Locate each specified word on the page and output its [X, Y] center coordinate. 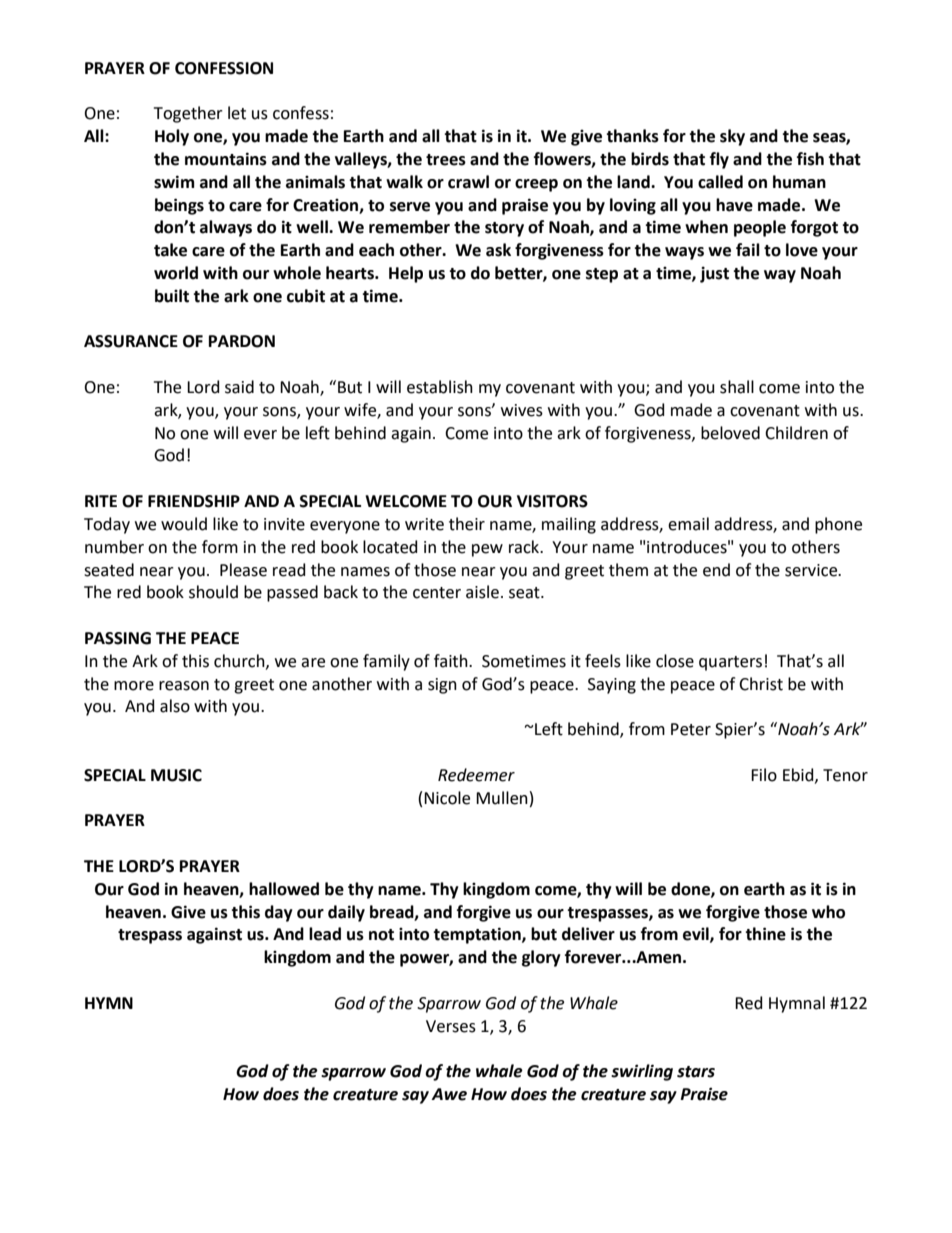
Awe [449, 1094]
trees [446, 160]
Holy [172, 137]
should [213, 592]
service [812, 570]
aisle [482, 592]
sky [732, 137]
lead [325, 934]
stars [696, 1072]
